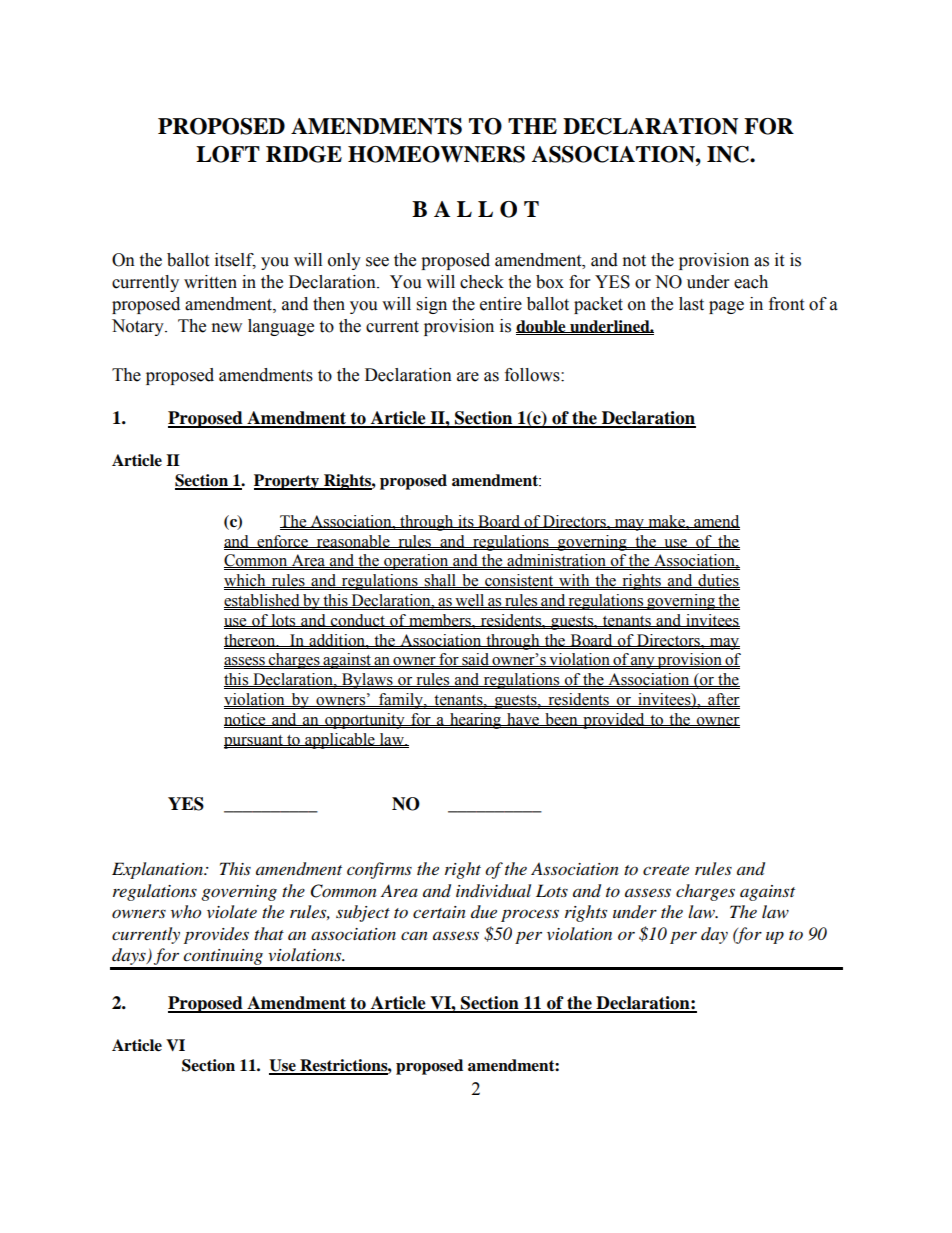  I want to click on page, so click(726, 307).
